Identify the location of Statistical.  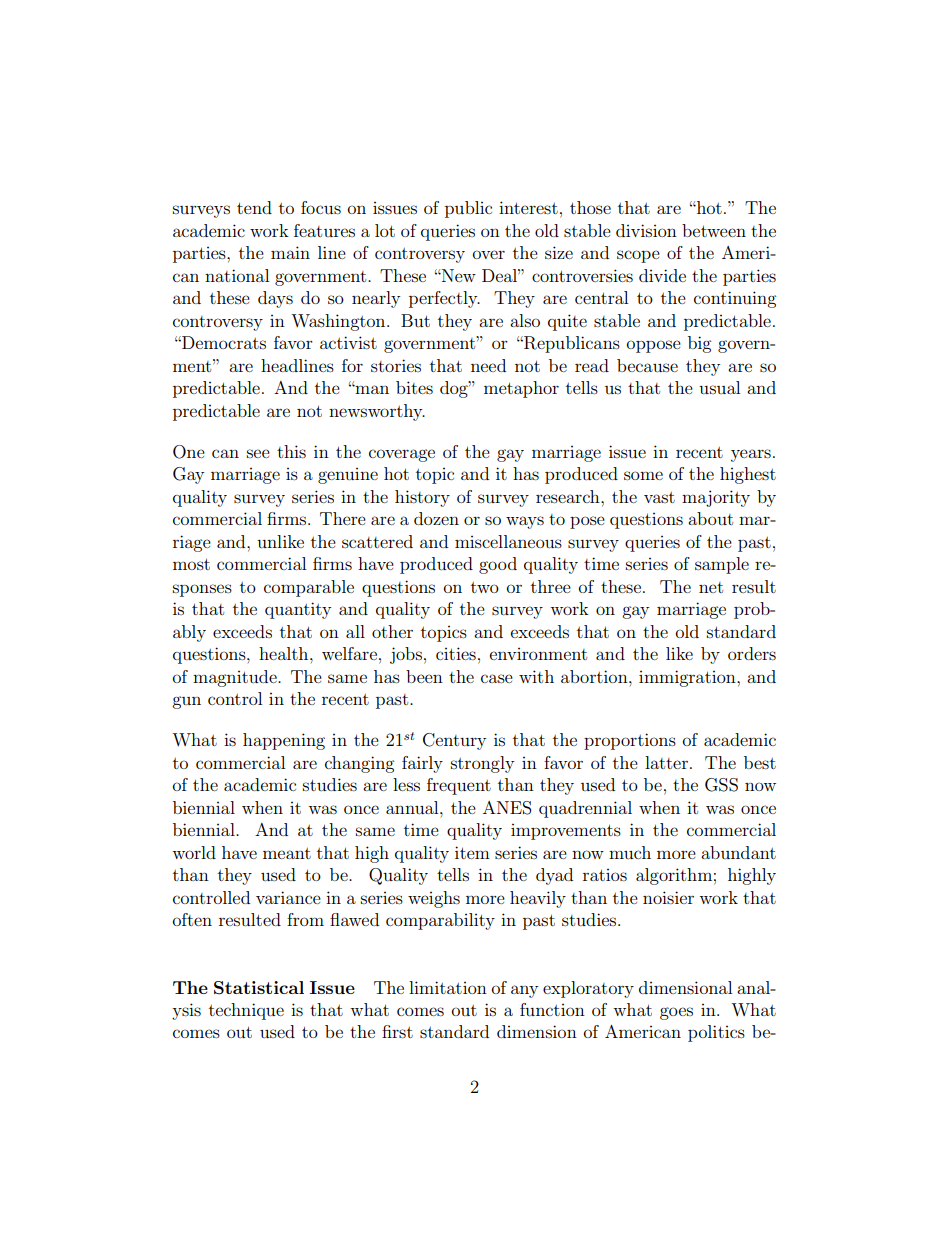
(259, 988).
